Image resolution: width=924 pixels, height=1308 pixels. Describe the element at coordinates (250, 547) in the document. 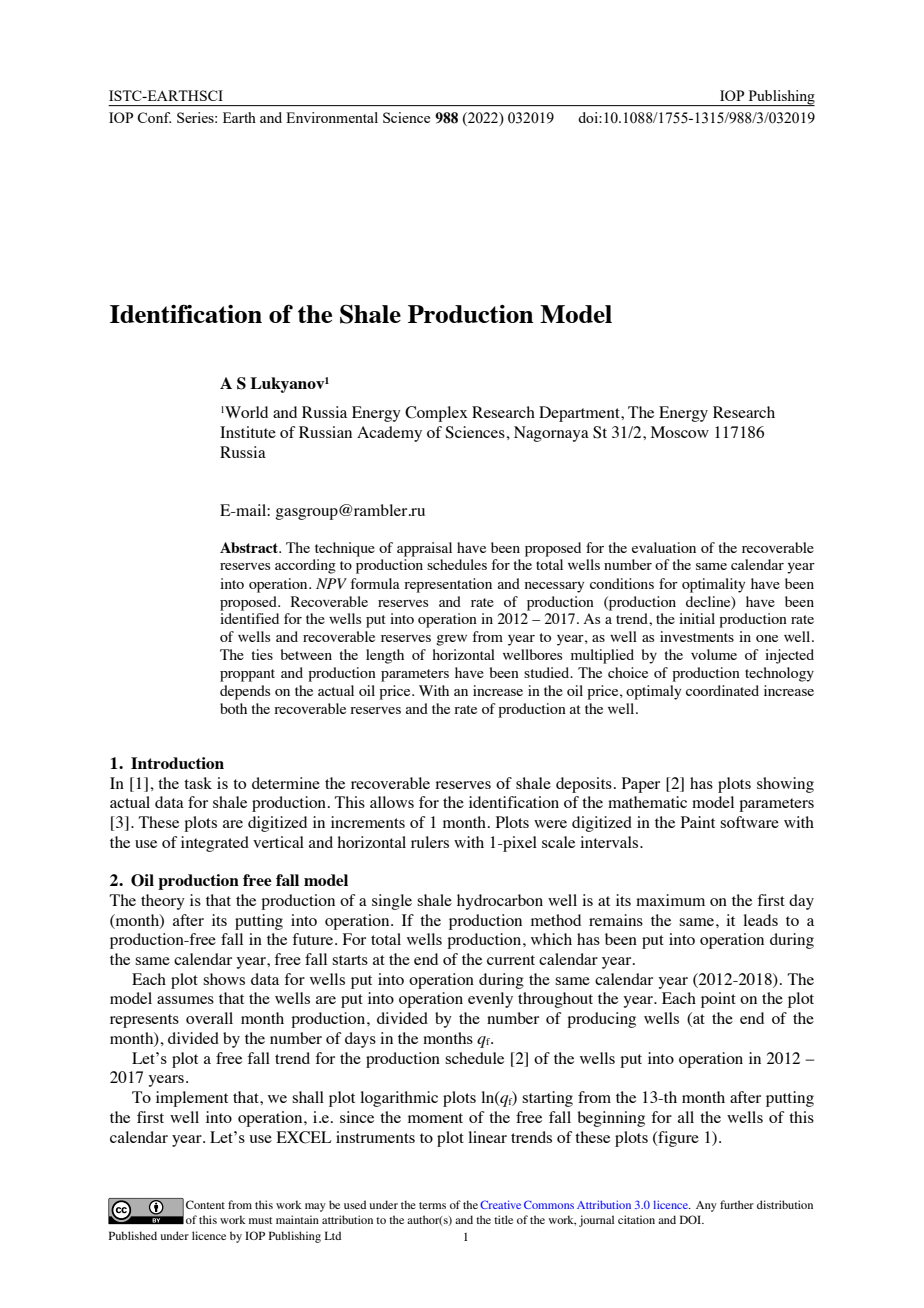

I see `Abstract` at that location.
